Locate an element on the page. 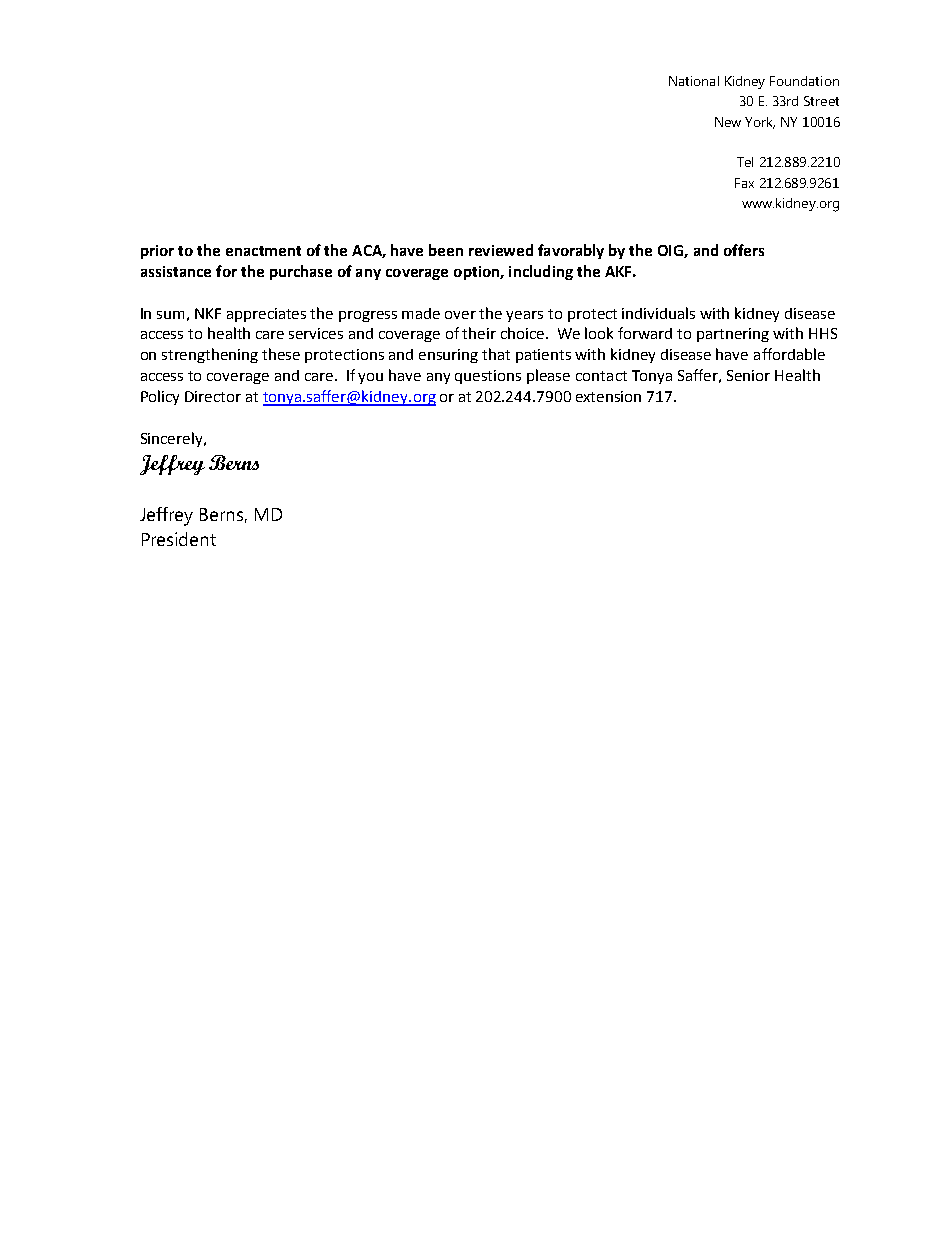  President is located at coordinates (179, 539).
